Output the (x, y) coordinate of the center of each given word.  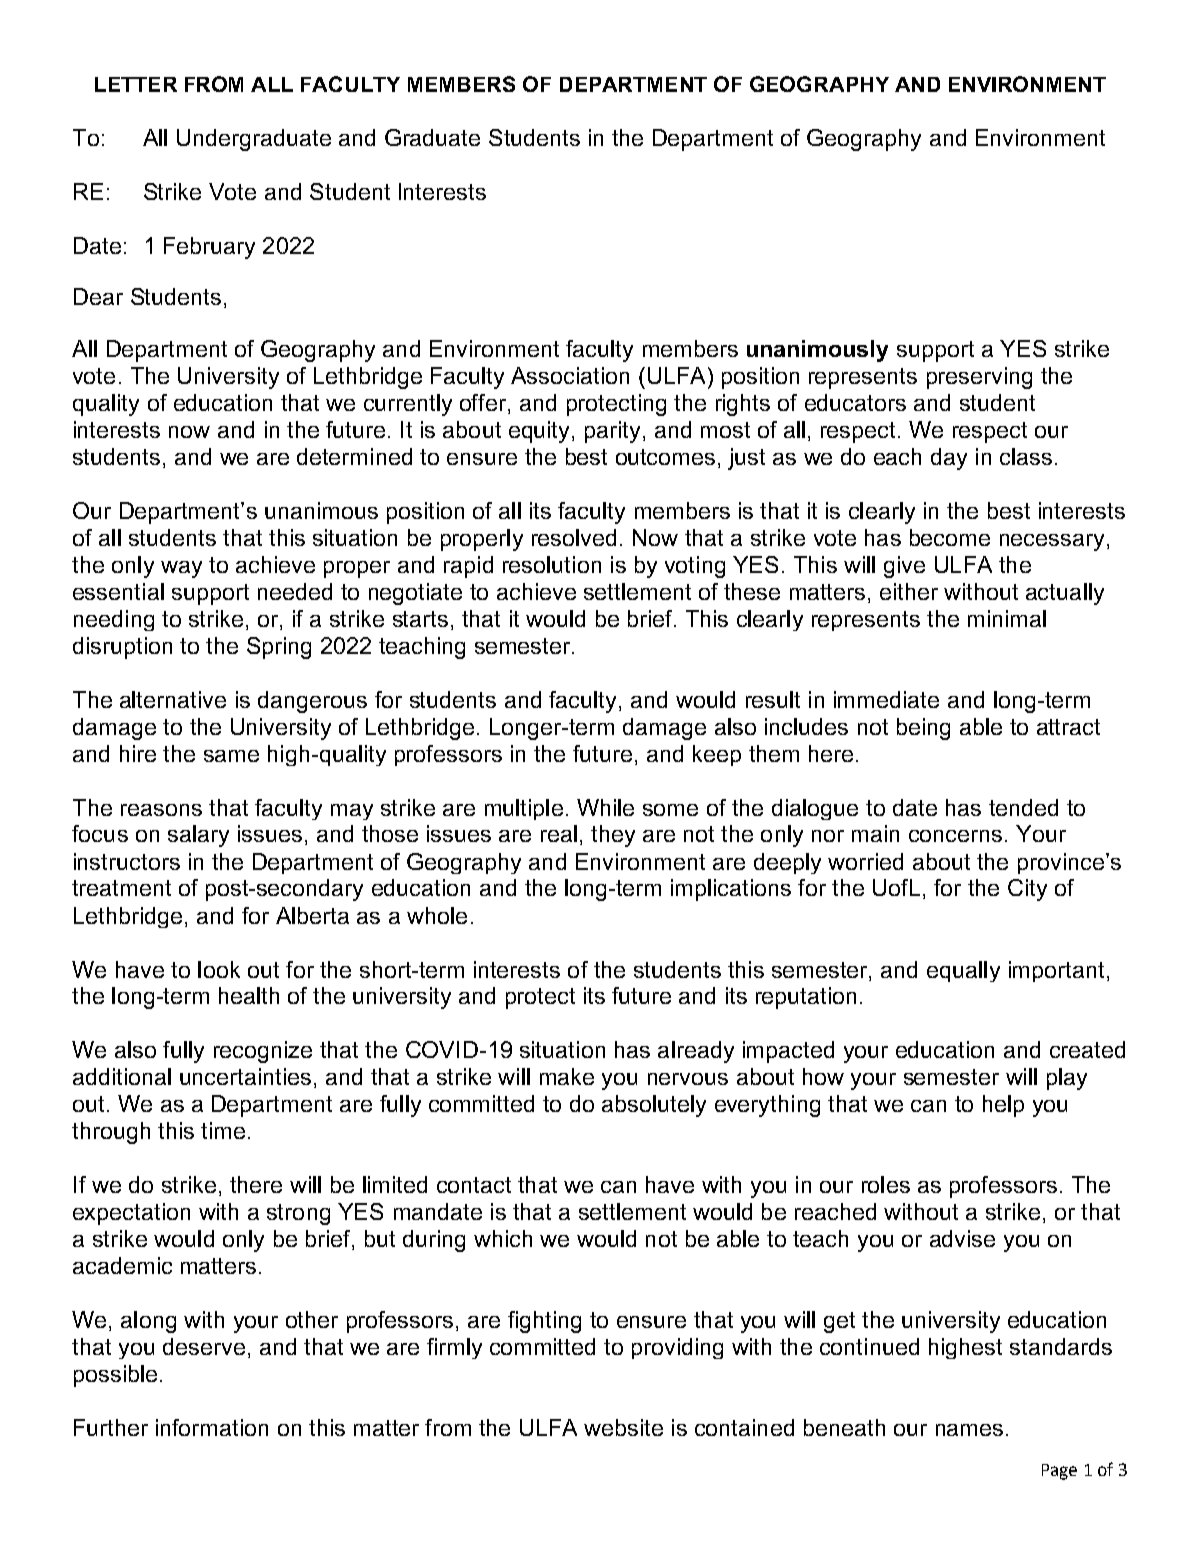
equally (963, 971)
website (623, 1427)
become (950, 537)
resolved (574, 537)
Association (570, 375)
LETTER (136, 84)
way (181, 569)
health (249, 995)
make (567, 1076)
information (212, 1427)
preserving (979, 378)
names (969, 1430)
